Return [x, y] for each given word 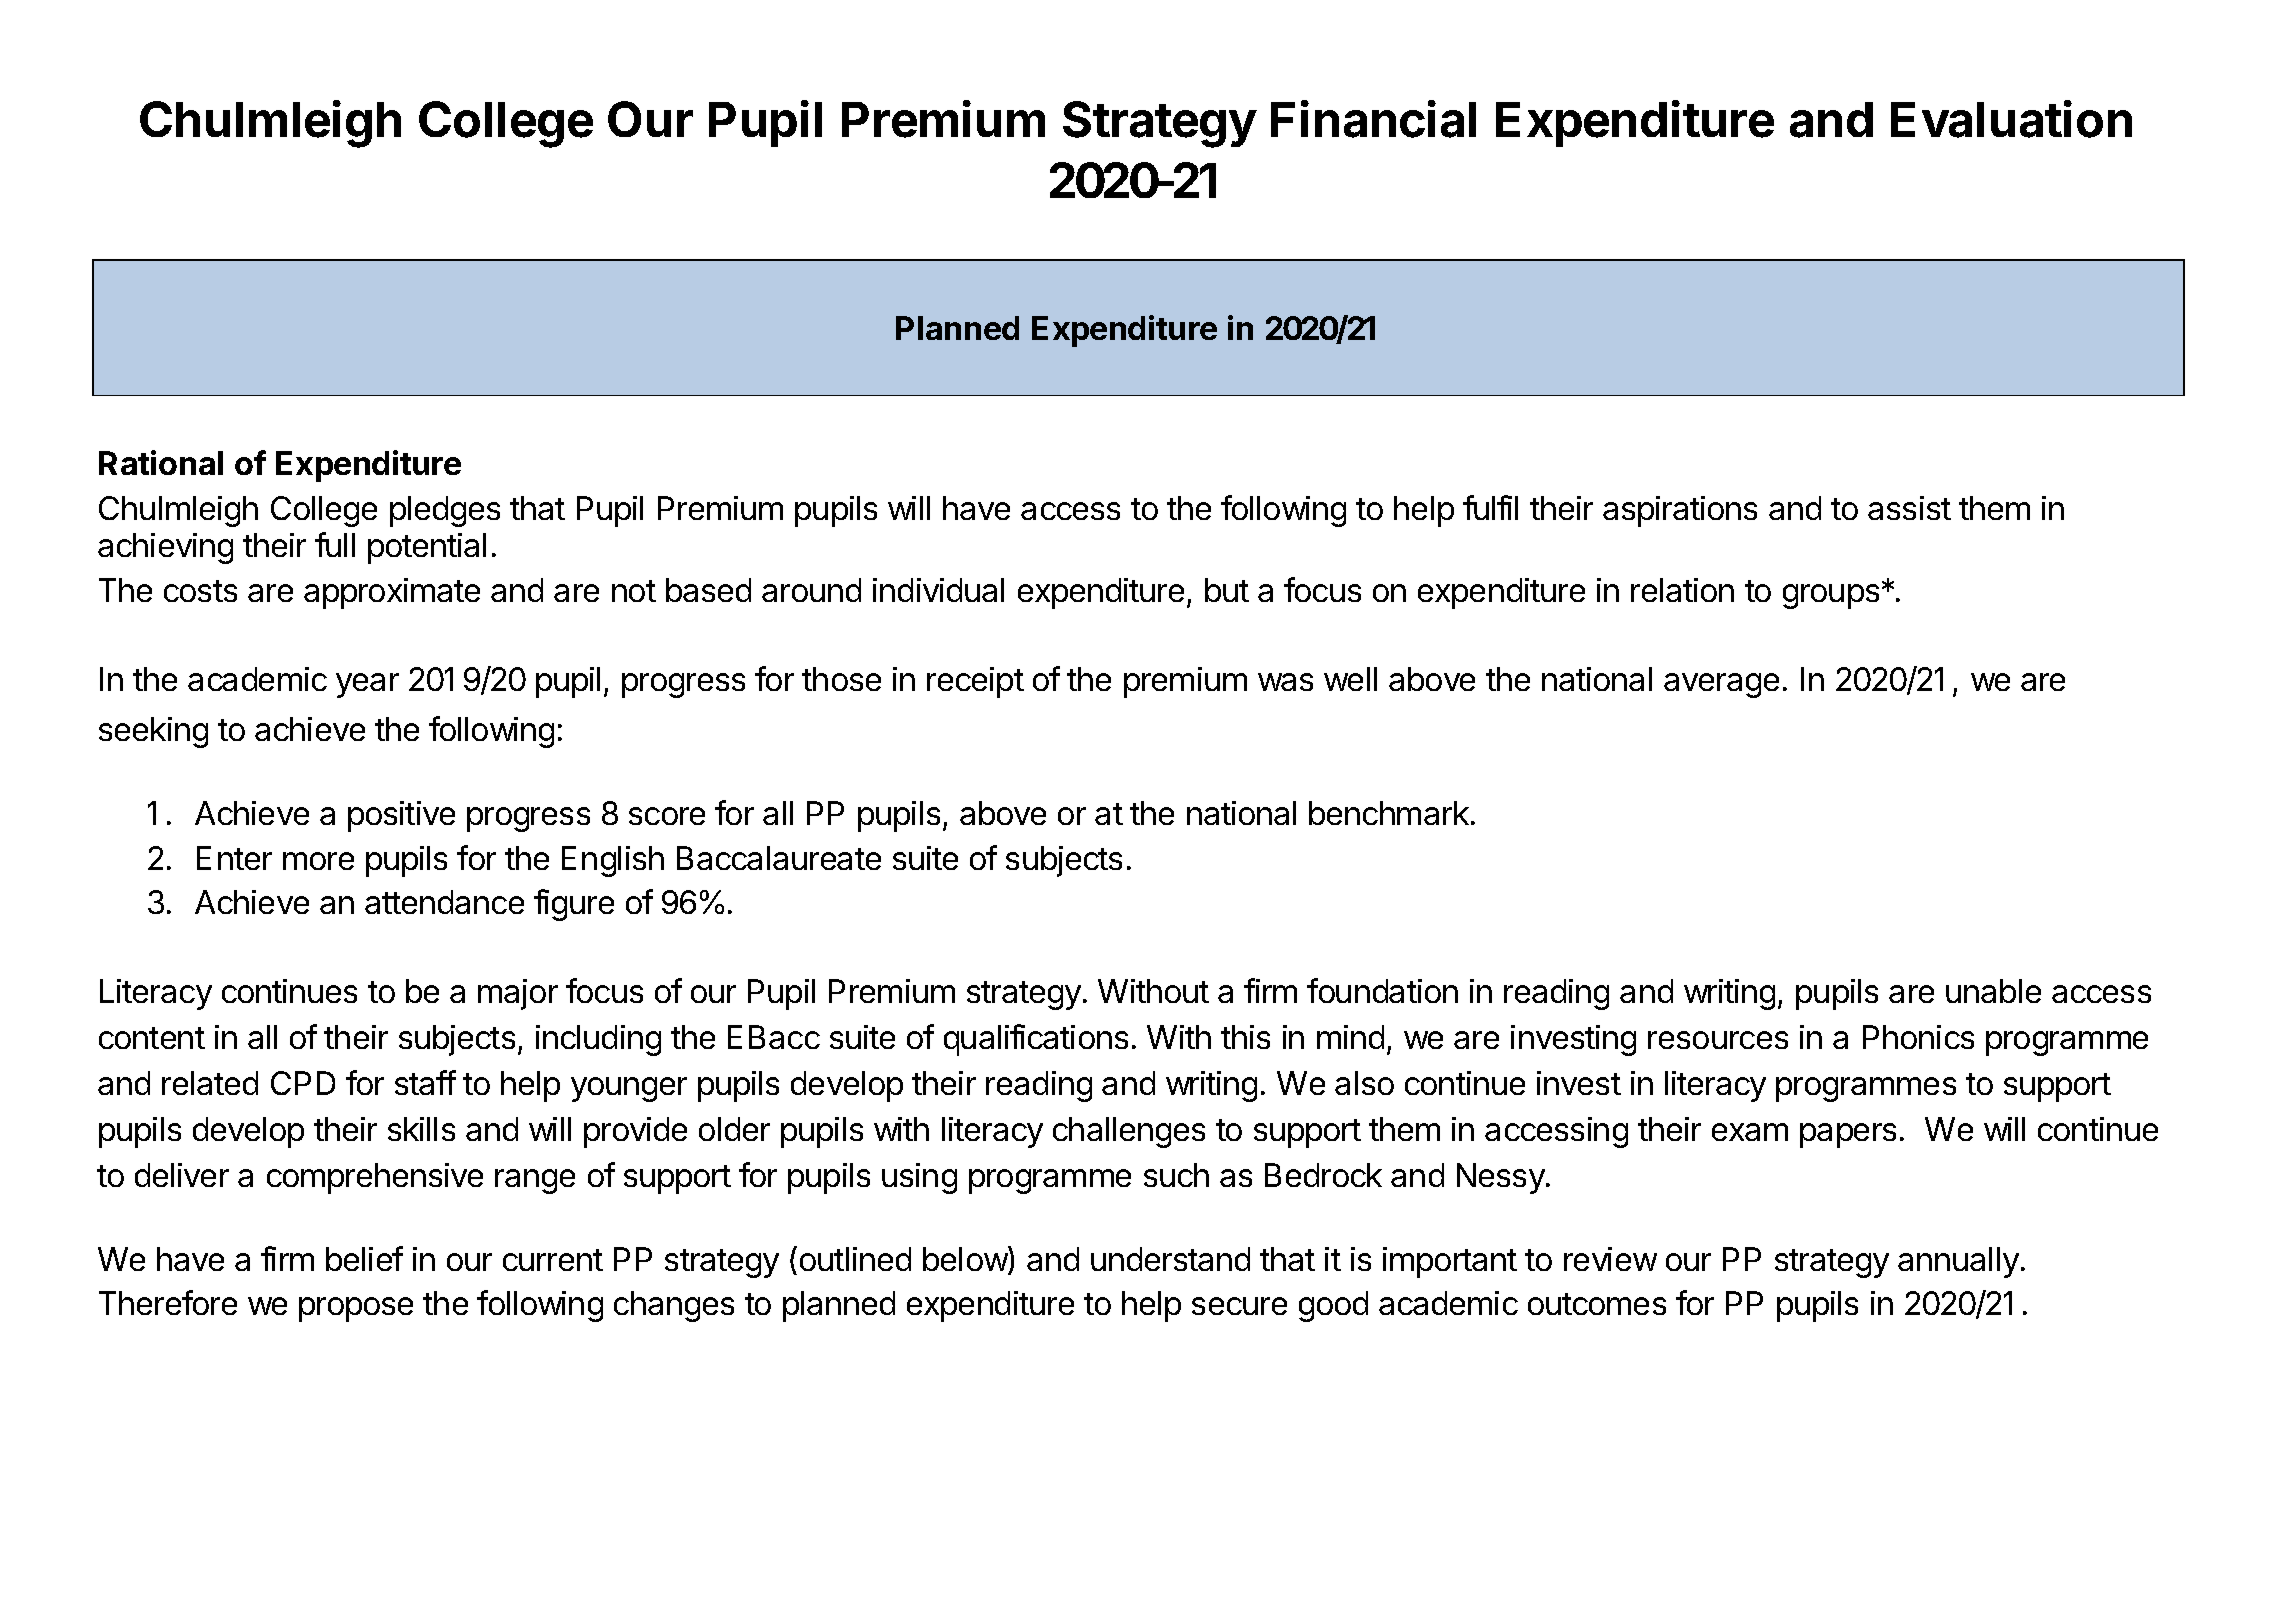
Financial [1373, 119]
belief [364, 1258]
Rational [161, 462]
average [1721, 685]
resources [1718, 1040]
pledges [445, 511]
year [367, 685]
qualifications [1036, 1040]
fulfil [1490, 507]
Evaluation [2011, 119]
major [518, 994]
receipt [975, 682]
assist [1909, 508]
